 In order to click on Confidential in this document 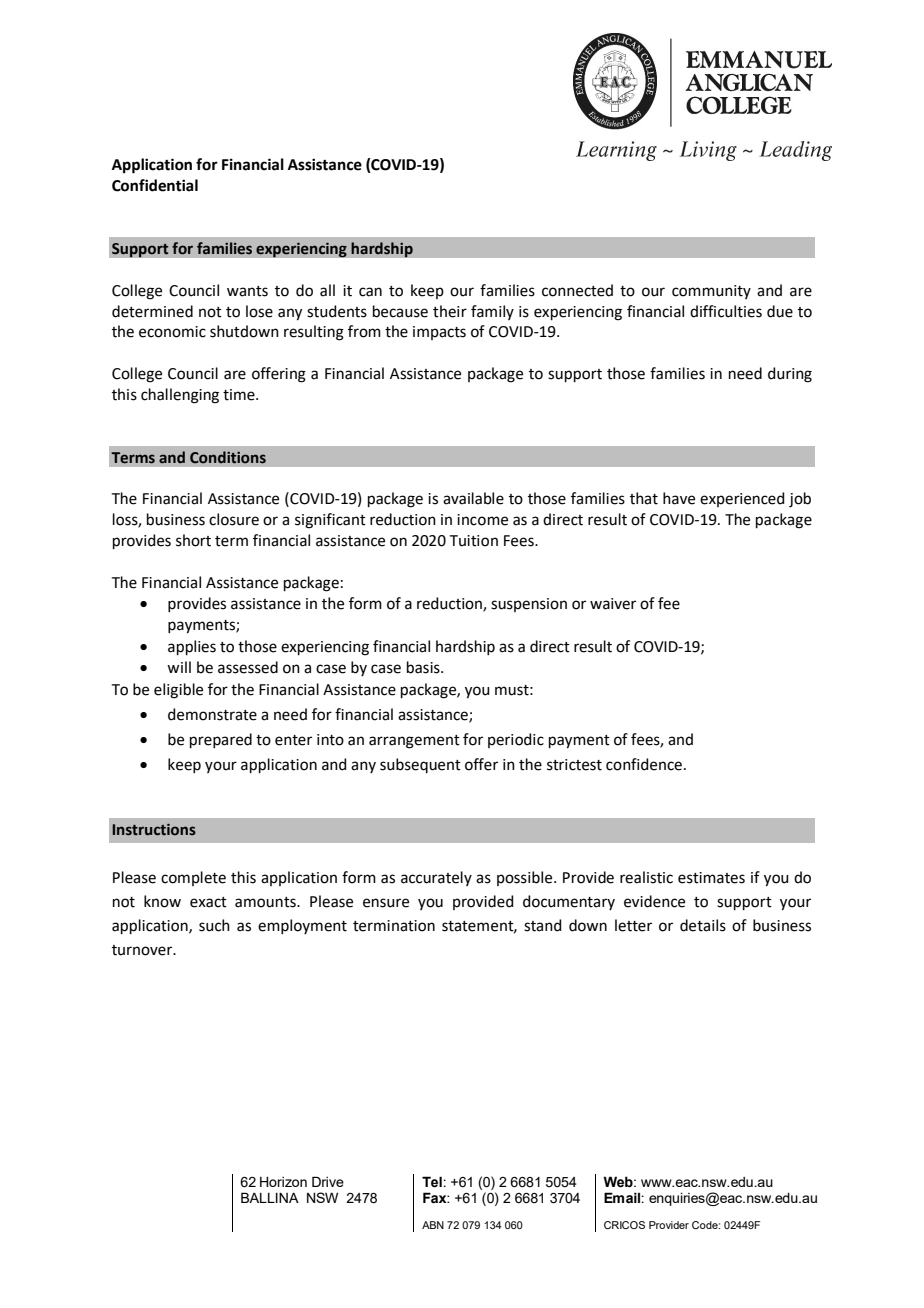, I will do `click(155, 185)`.
